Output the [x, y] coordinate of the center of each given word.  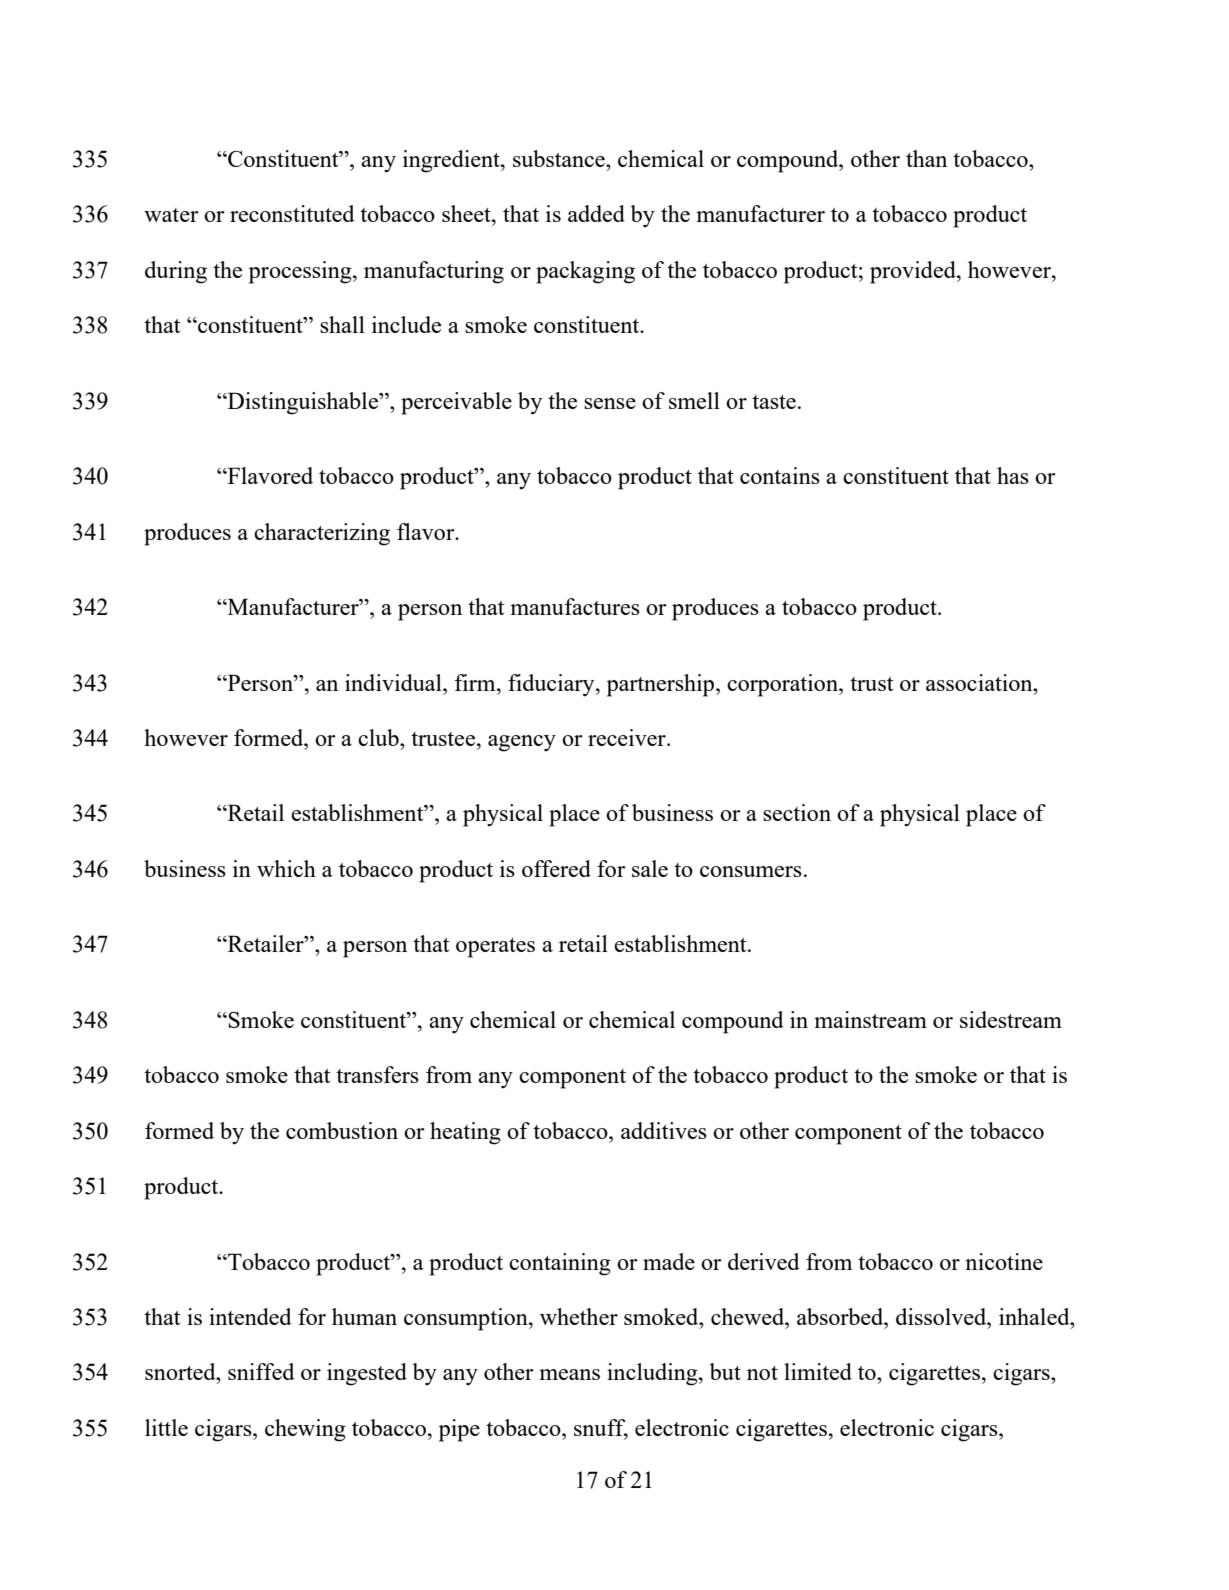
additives [664, 1130]
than [926, 158]
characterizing [322, 534]
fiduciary [552, 685]
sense [610, 403]
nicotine [1004, 1261]
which [286, 868]
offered [556, 868]
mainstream [870, 1019]
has [1013, 475]
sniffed [261, 1371]
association [980, 682]
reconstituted [292, 213]
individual [394, 682]
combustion [342, 1130]
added [596, 213]
